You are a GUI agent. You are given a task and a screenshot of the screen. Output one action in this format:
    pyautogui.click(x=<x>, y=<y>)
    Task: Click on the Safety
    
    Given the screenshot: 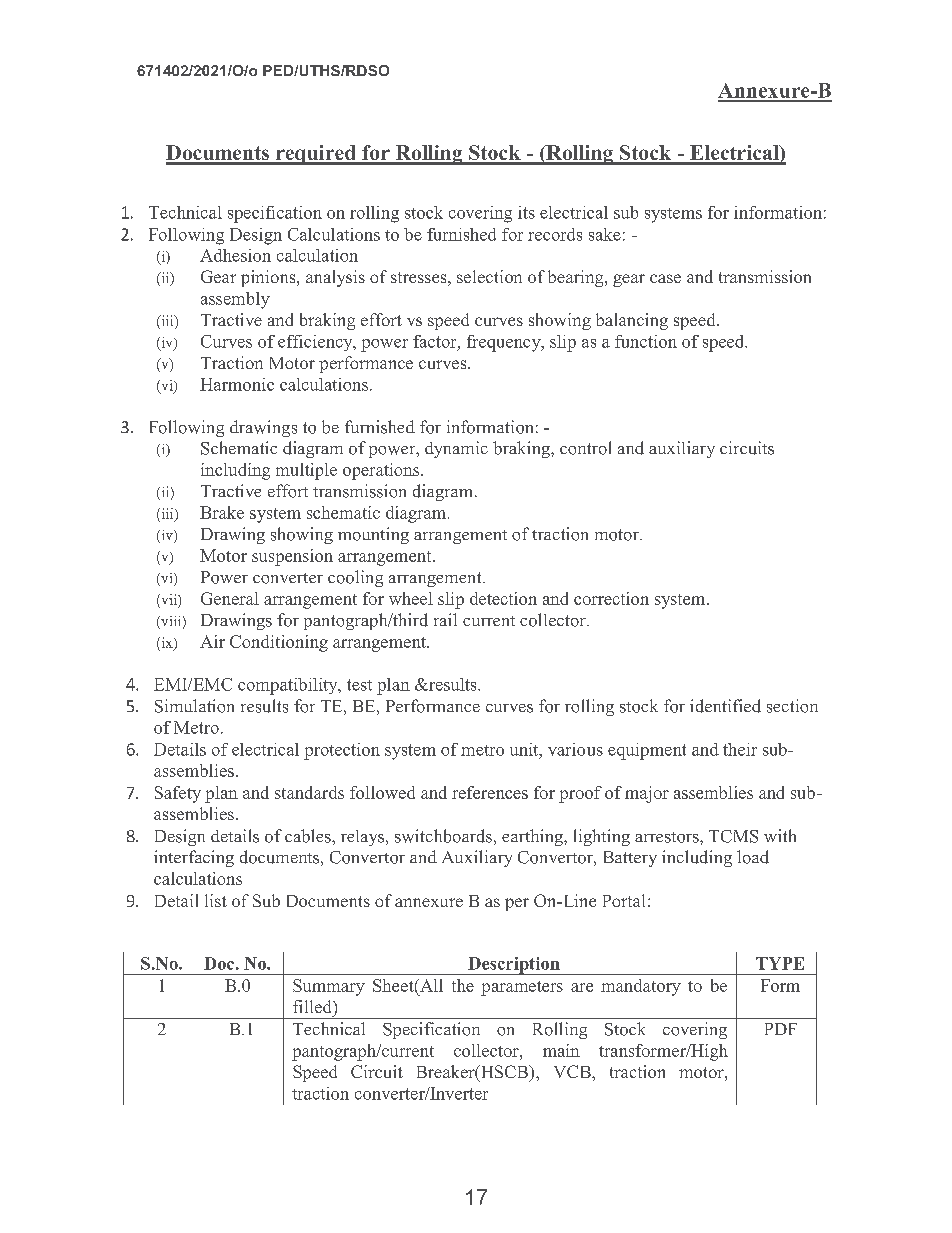 What is the action you would take?
    pyautogui.click(x=178, y=794)
